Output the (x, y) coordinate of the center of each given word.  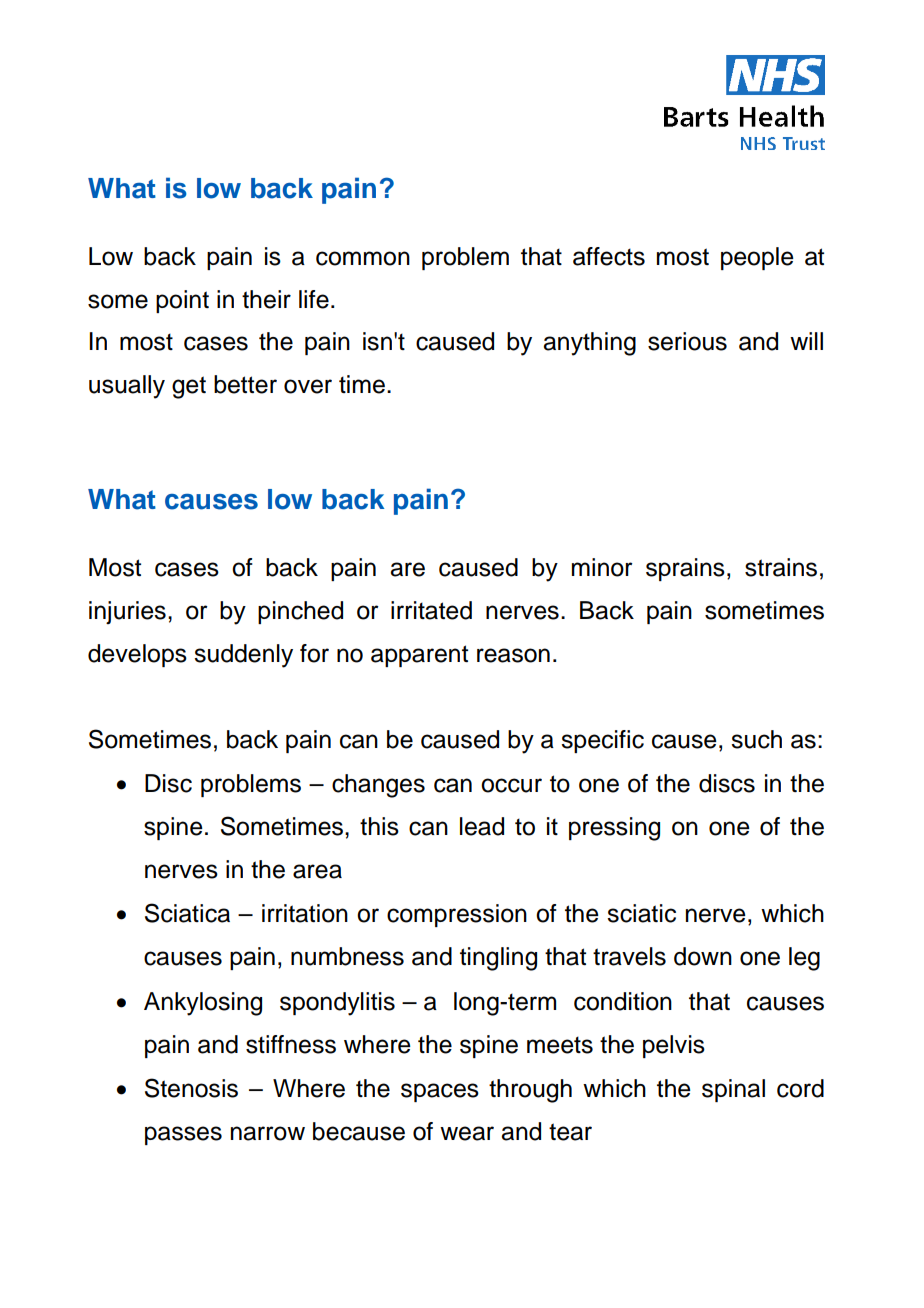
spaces (440, 1092)
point (182, 301)
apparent (419, 656)
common (363, 258)
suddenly (243, 656)
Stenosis (191, 1088)
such (756, 739)
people (757, 258)
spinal (733, 1090)
